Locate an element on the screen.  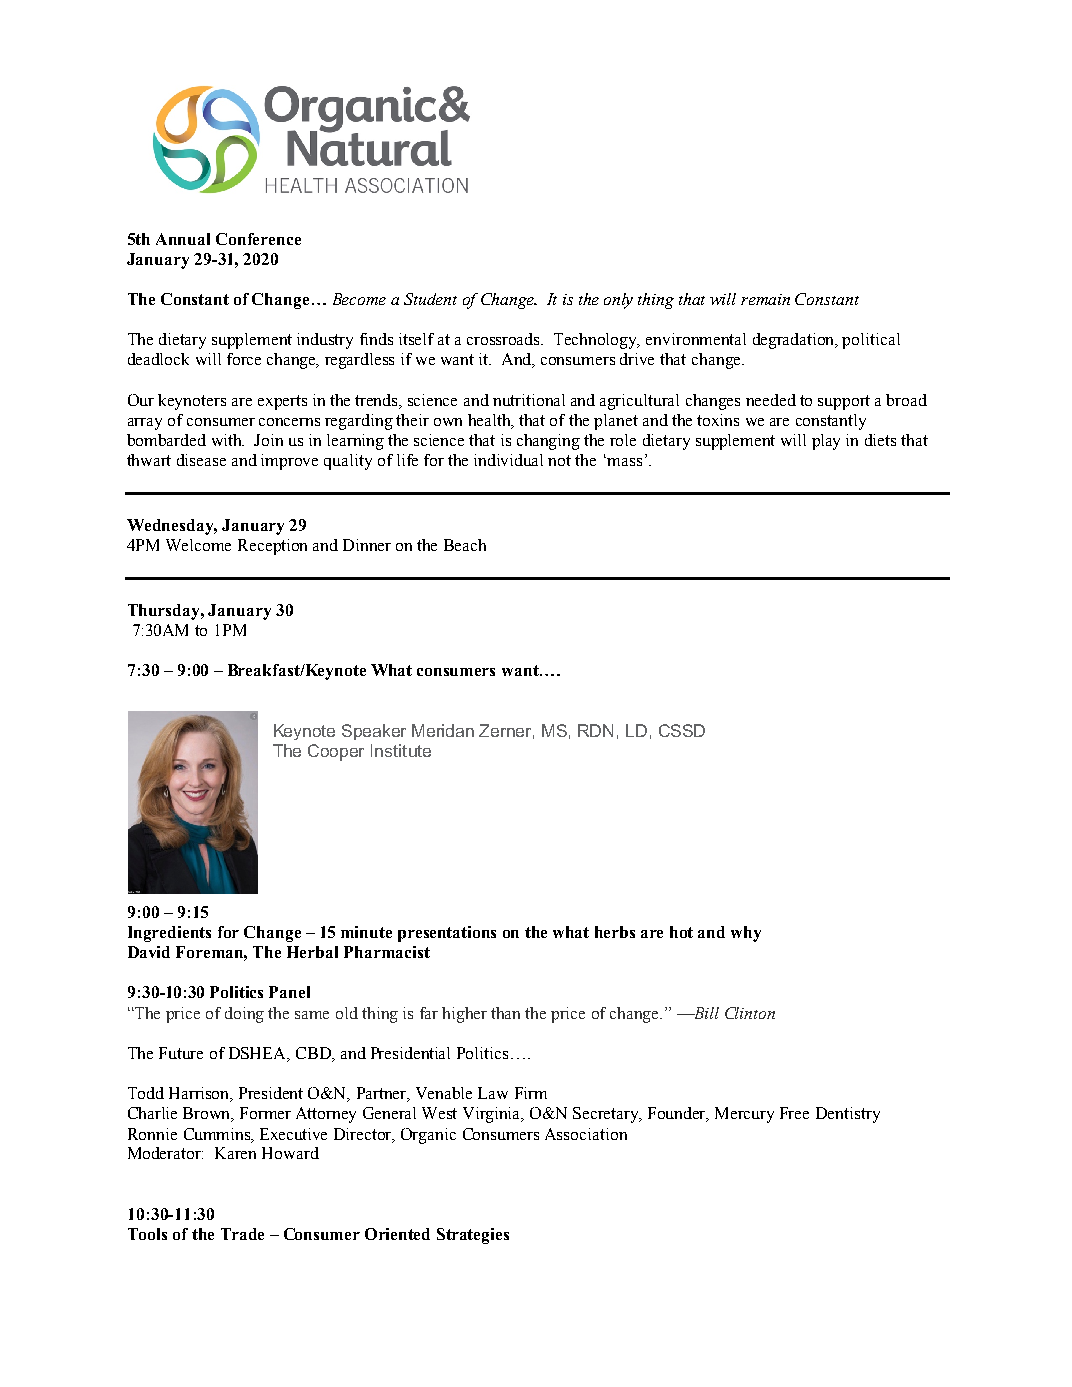
Panel is located at coordinates (289, 992).
